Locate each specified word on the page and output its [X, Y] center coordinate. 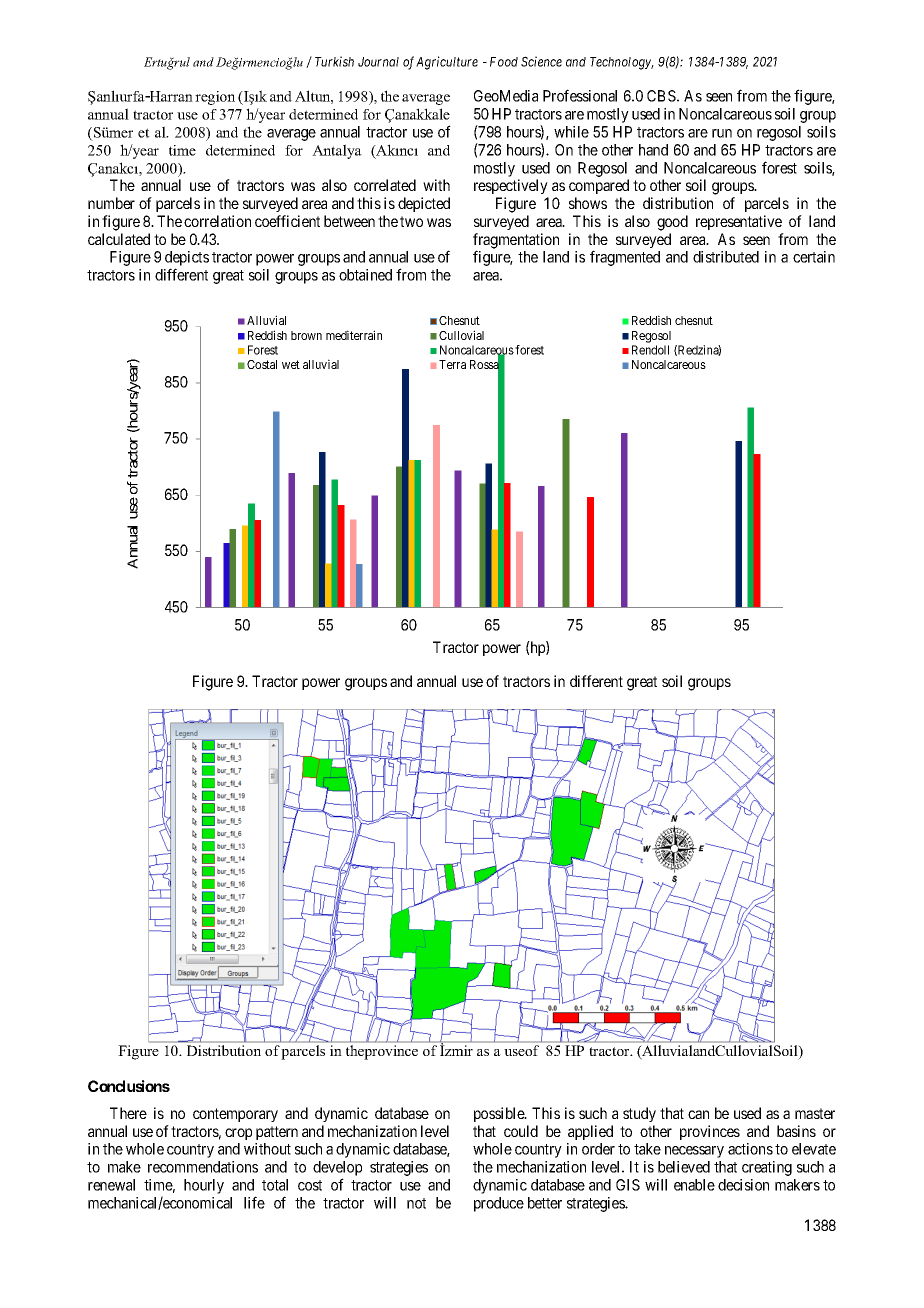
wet [291, 364]
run [722, 133]
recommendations [203, 1167]
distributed [726, 257]
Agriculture [447, 63]
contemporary [235, 1115]
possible [500, 1114]
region [215, 98]
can [698, 1114]
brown [306, 335]
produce [499, 1204]
